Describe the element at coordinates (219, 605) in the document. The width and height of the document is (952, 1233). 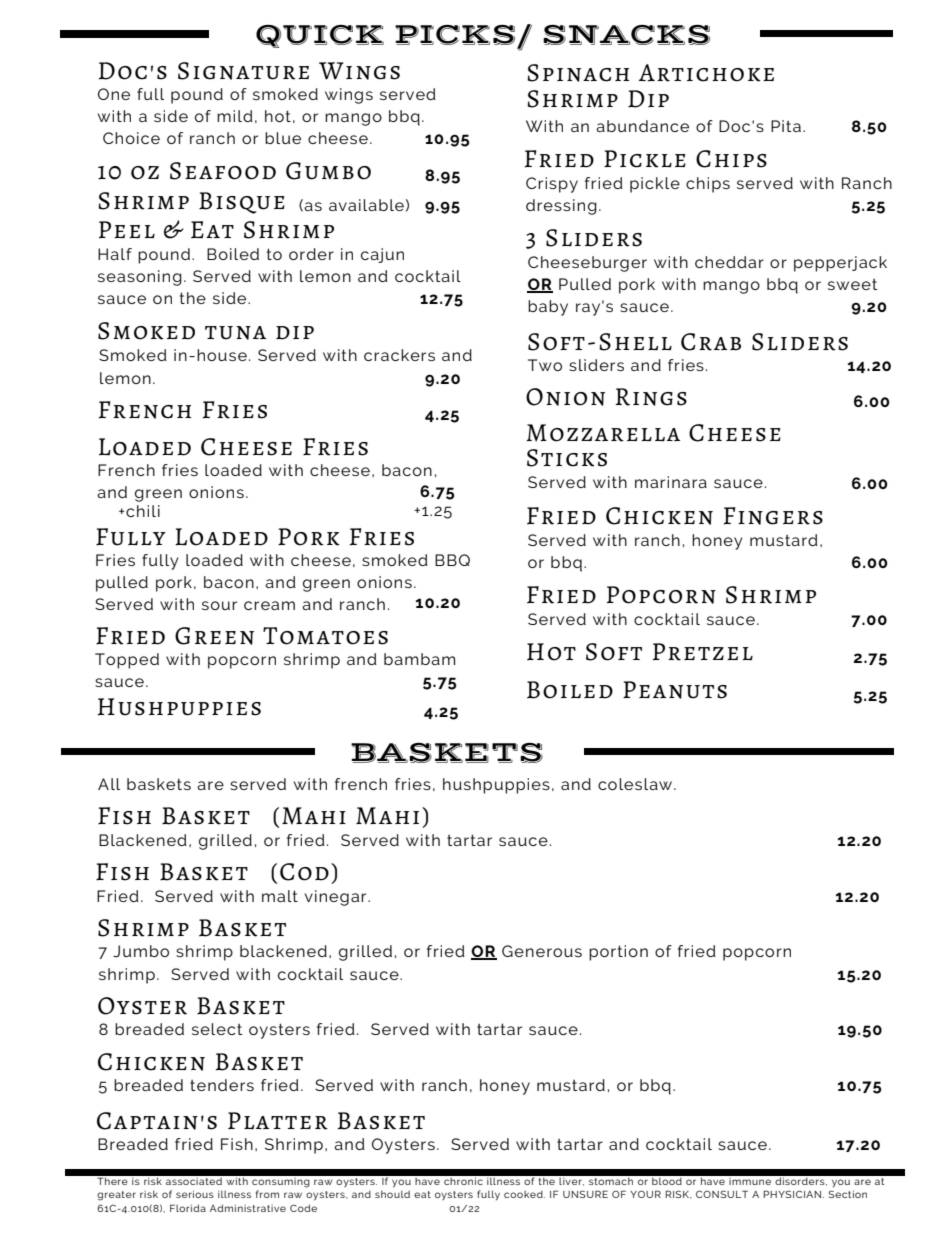
I see `sour` at that location.
